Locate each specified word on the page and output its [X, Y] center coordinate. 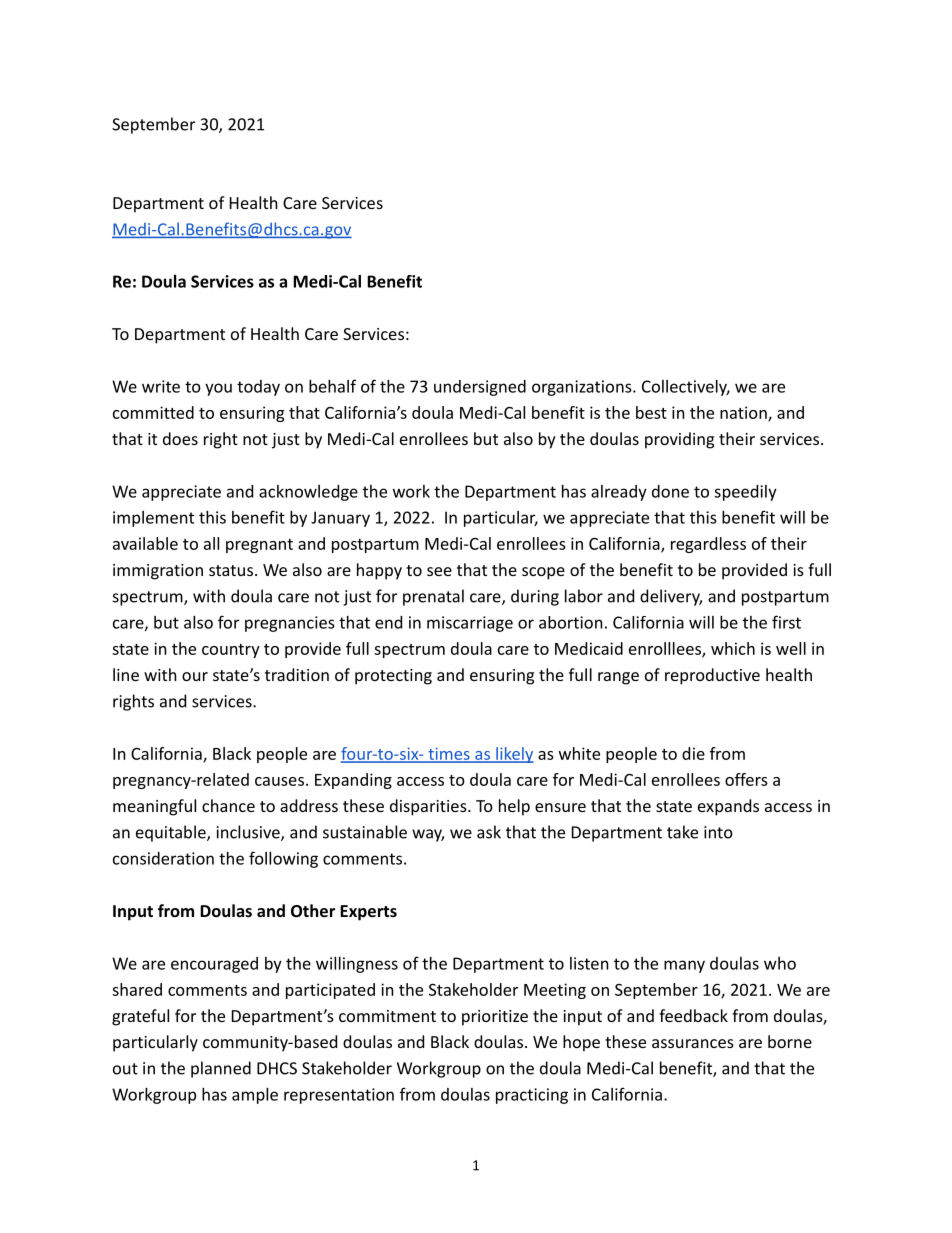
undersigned [480, 388]
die [693, 753]
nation [744, 413]
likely [514, 755]
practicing [532, 1096]
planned [221, 1069]
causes [279, 781]
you [218, 389]
